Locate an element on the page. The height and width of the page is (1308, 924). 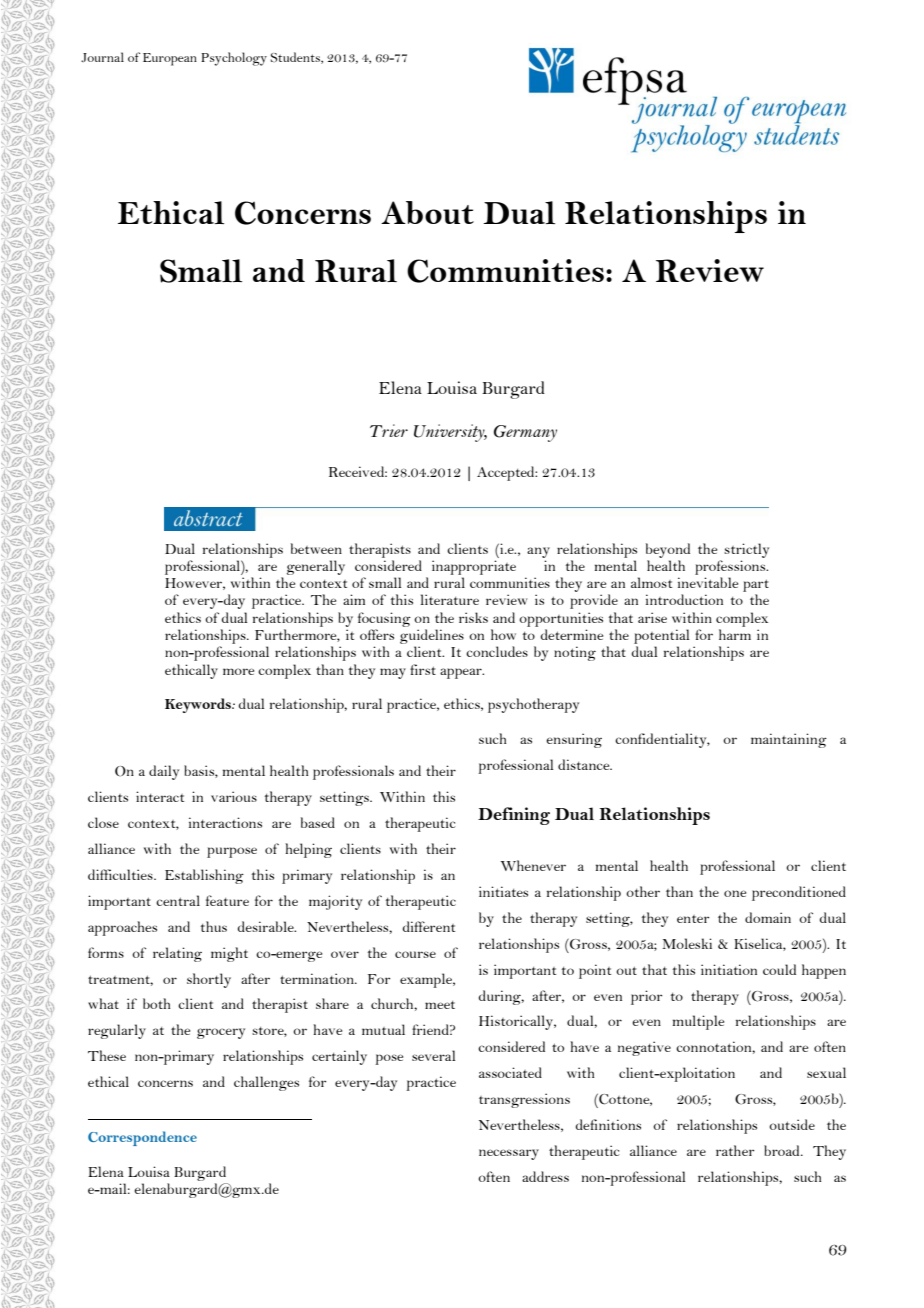
harm is located at coordinates (735, 634).
